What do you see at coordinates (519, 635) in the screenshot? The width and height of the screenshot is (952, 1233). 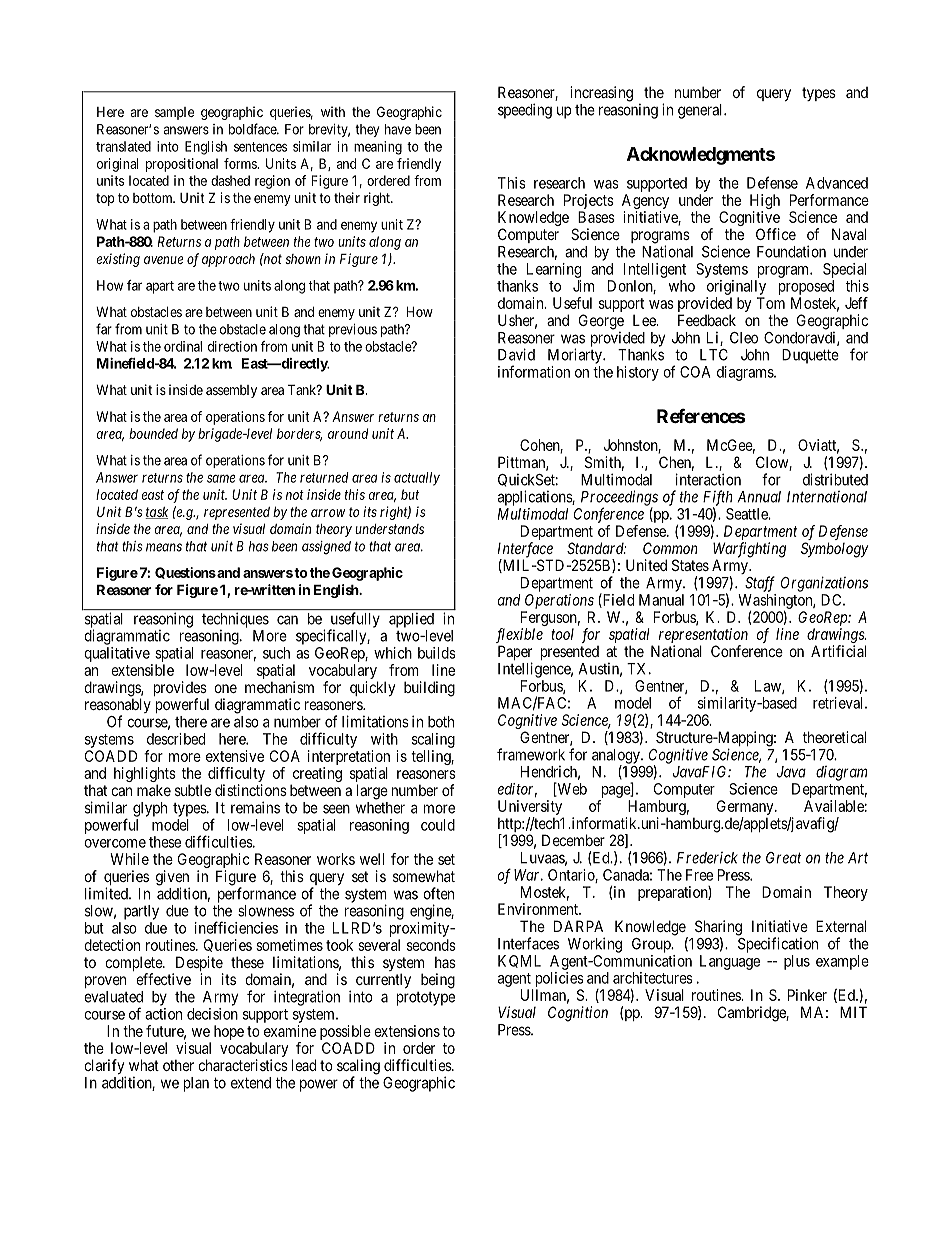 I see `flexible` at bounding box center [519, 635].
